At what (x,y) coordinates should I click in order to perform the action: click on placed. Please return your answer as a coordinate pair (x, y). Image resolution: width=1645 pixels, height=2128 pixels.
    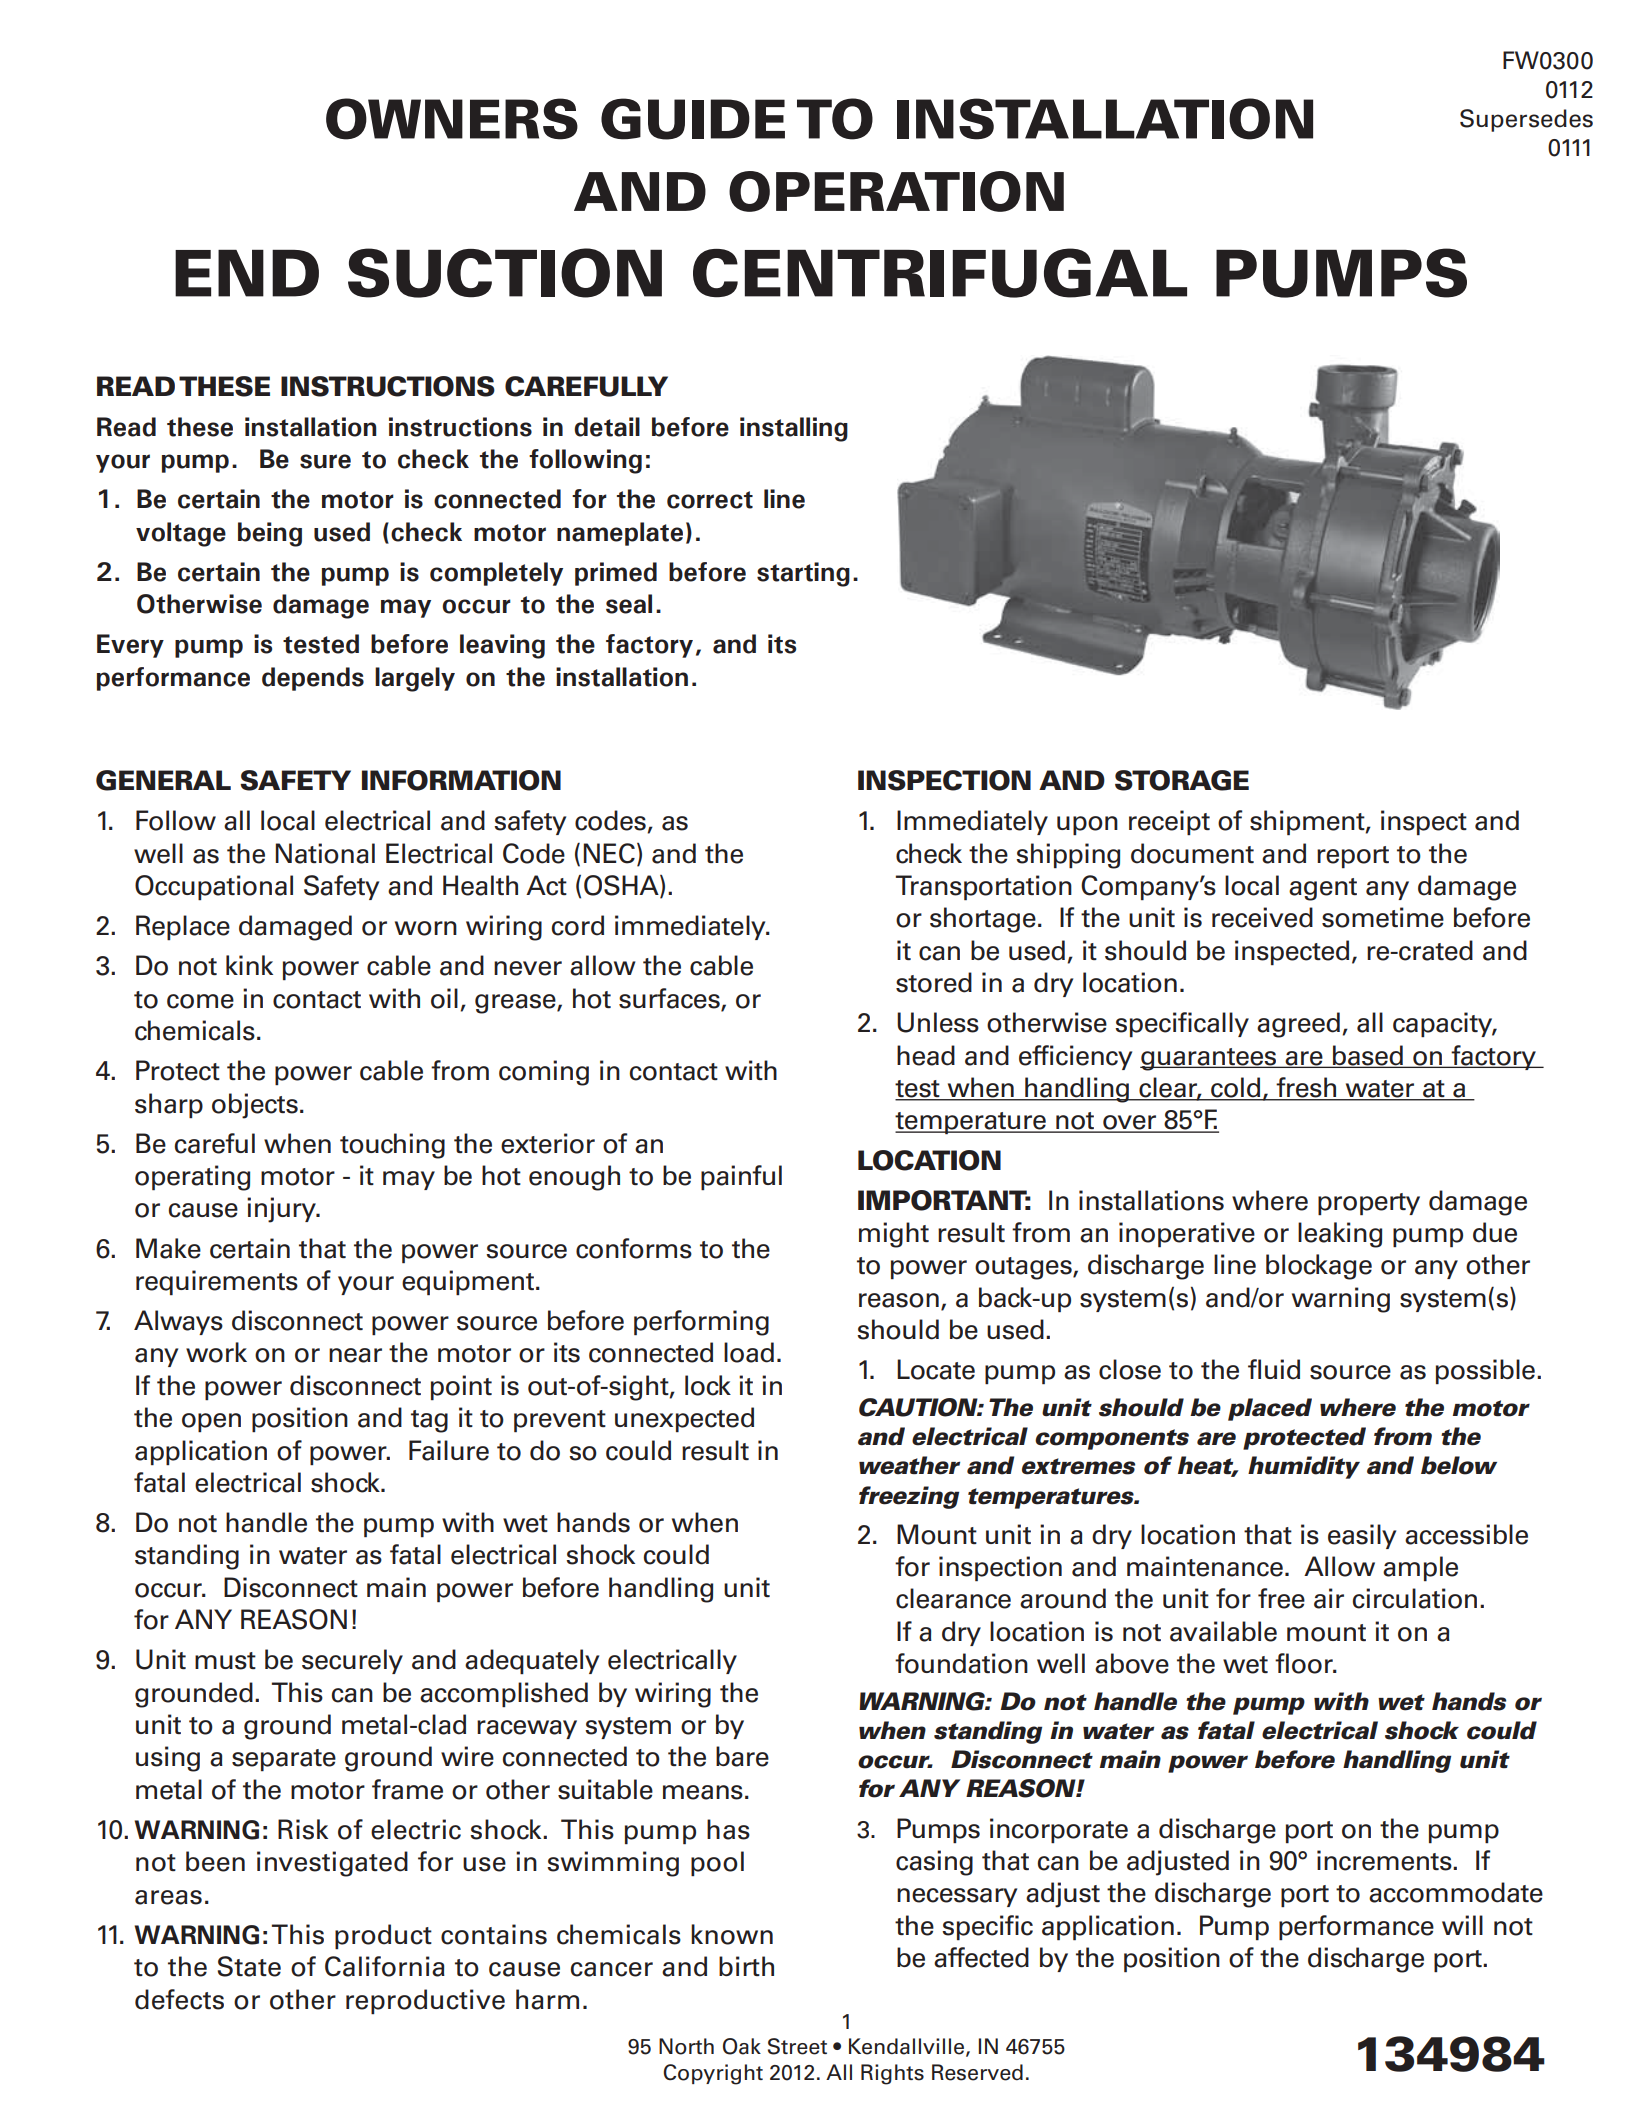
    Looking at the image, I should click on (1270, 1409).
